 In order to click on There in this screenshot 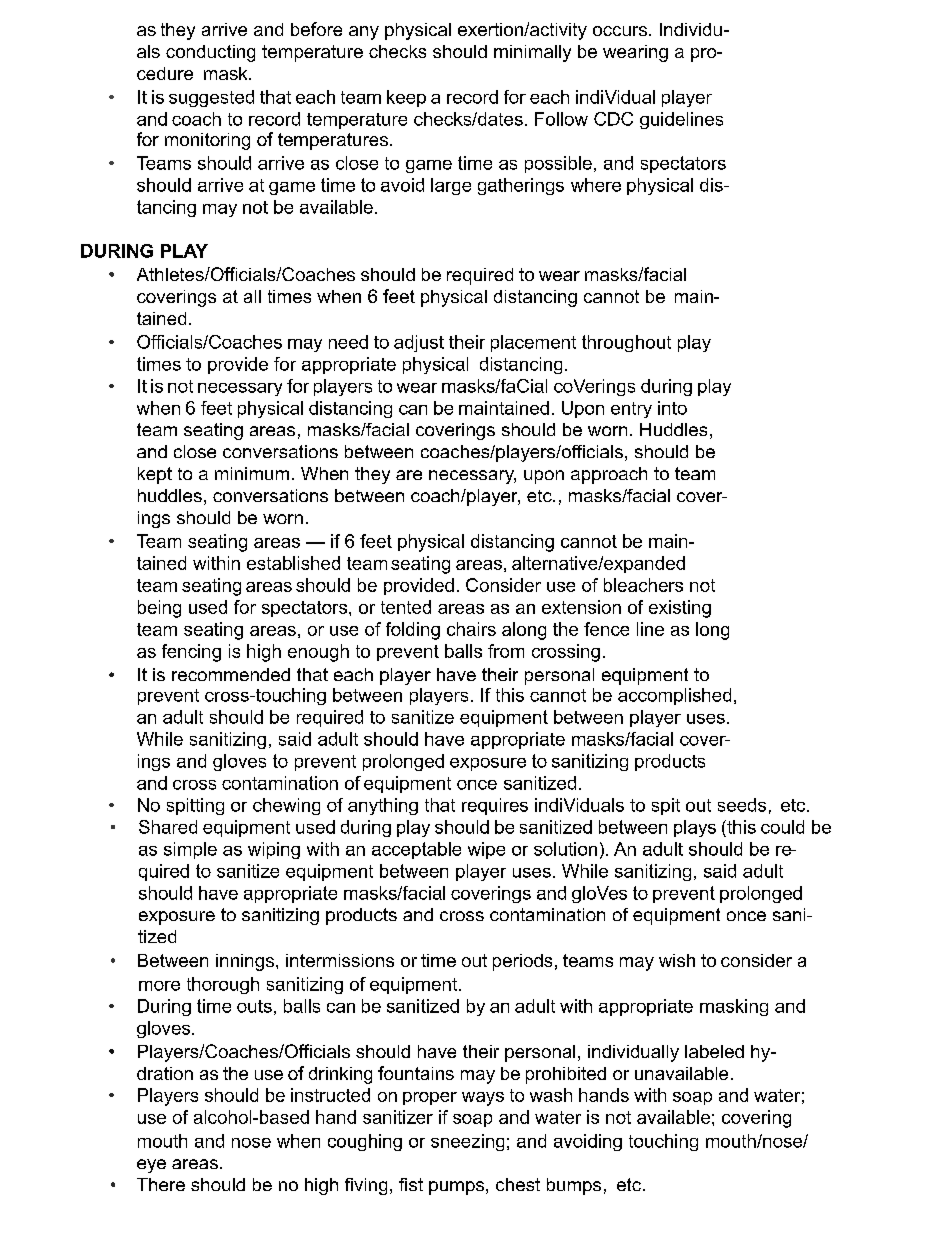, I will do `click(161, 1184)`.
